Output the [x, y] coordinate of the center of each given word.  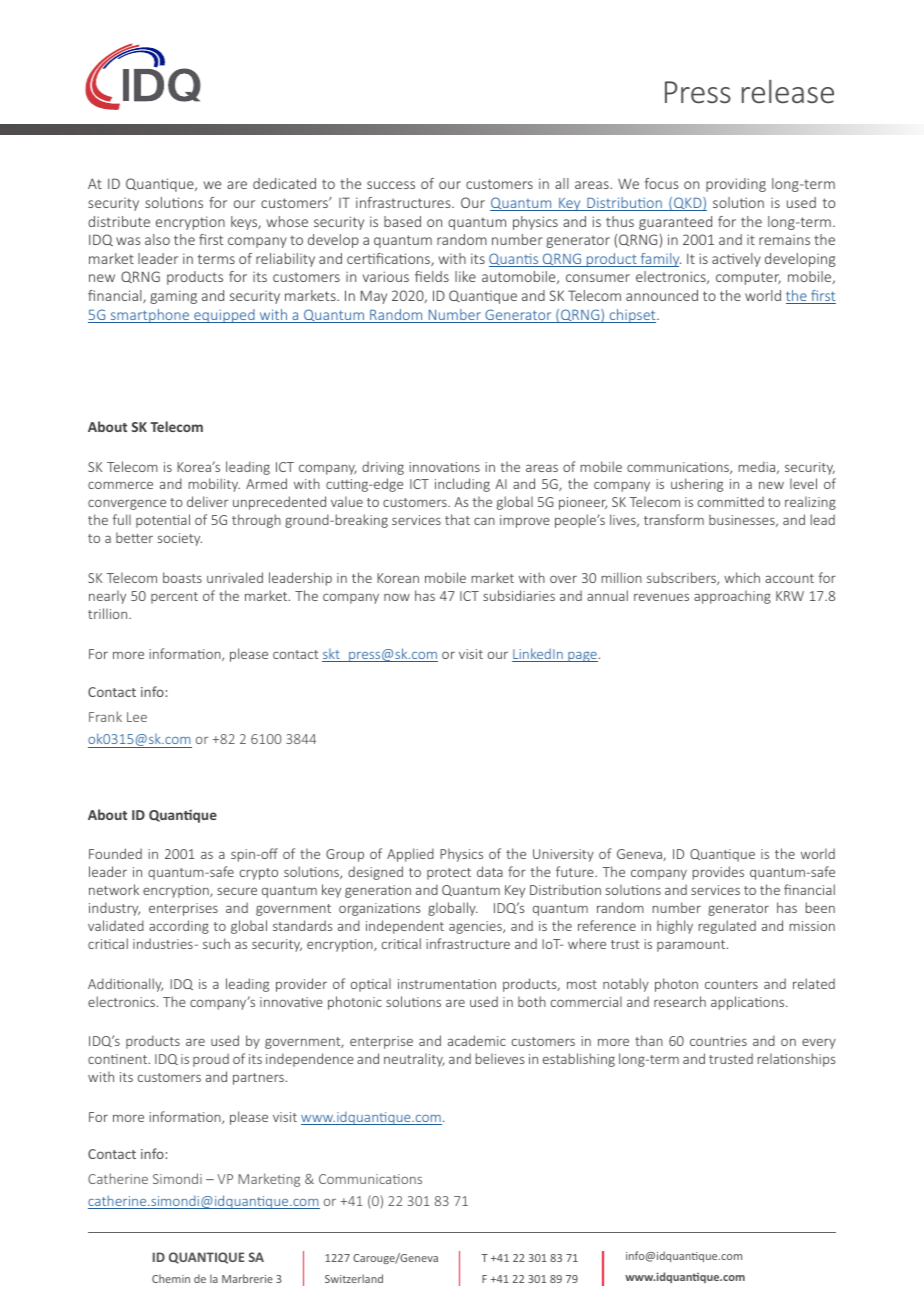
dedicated [284, 183]
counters [731, 984]
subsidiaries [519, 595]
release [788, 91]
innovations [444, 467]
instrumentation [447, 984]
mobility [214, 485]
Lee [137, 717]
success [391, 185]
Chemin [171, 1278]
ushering [697, 485]
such [216, 943]
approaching [732, 597]
